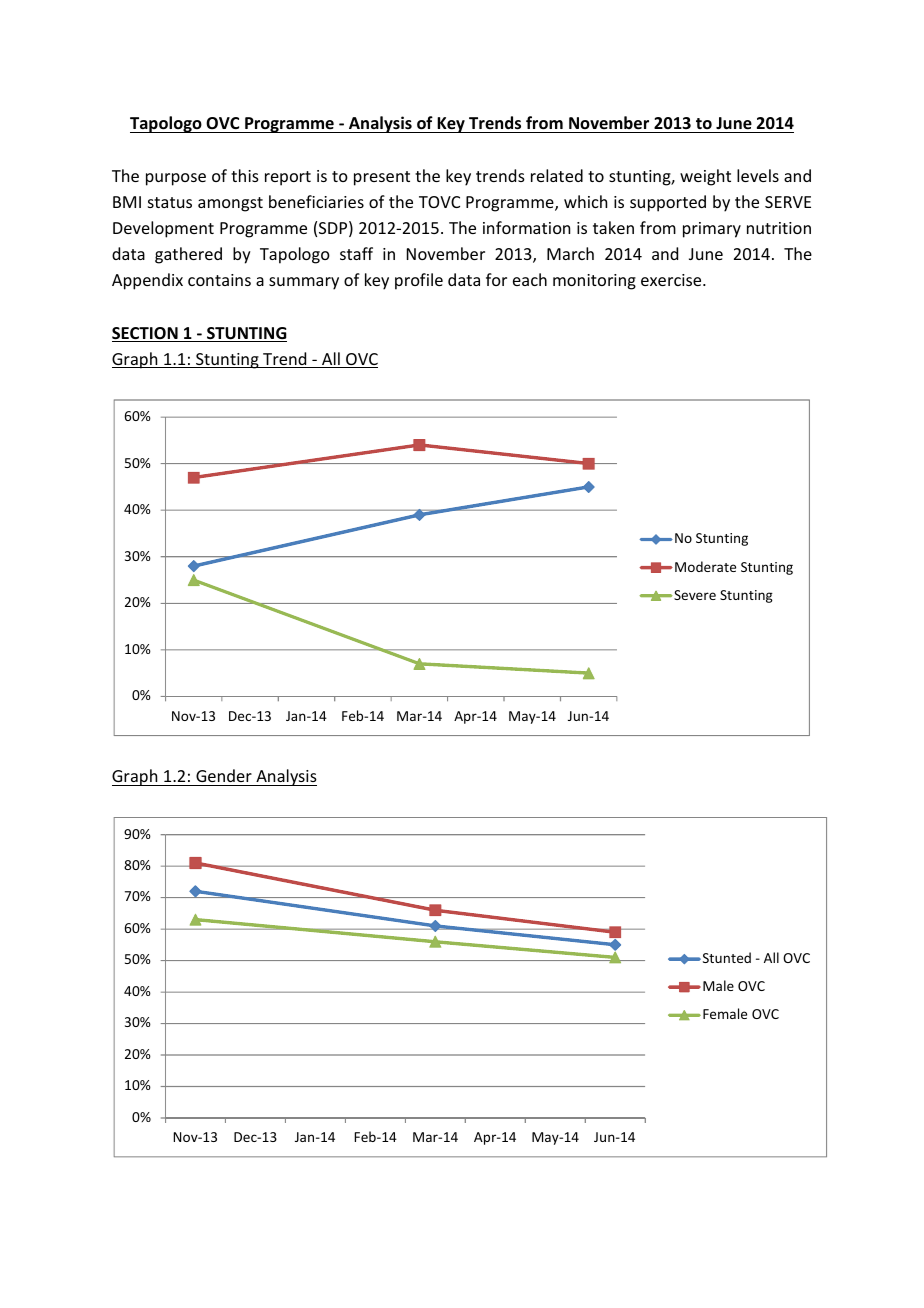 The height and width of the screenshot is (1308, 924). Describe the element at coordinates (230, 204) in the screenshot. I see `amongst` at that location.
